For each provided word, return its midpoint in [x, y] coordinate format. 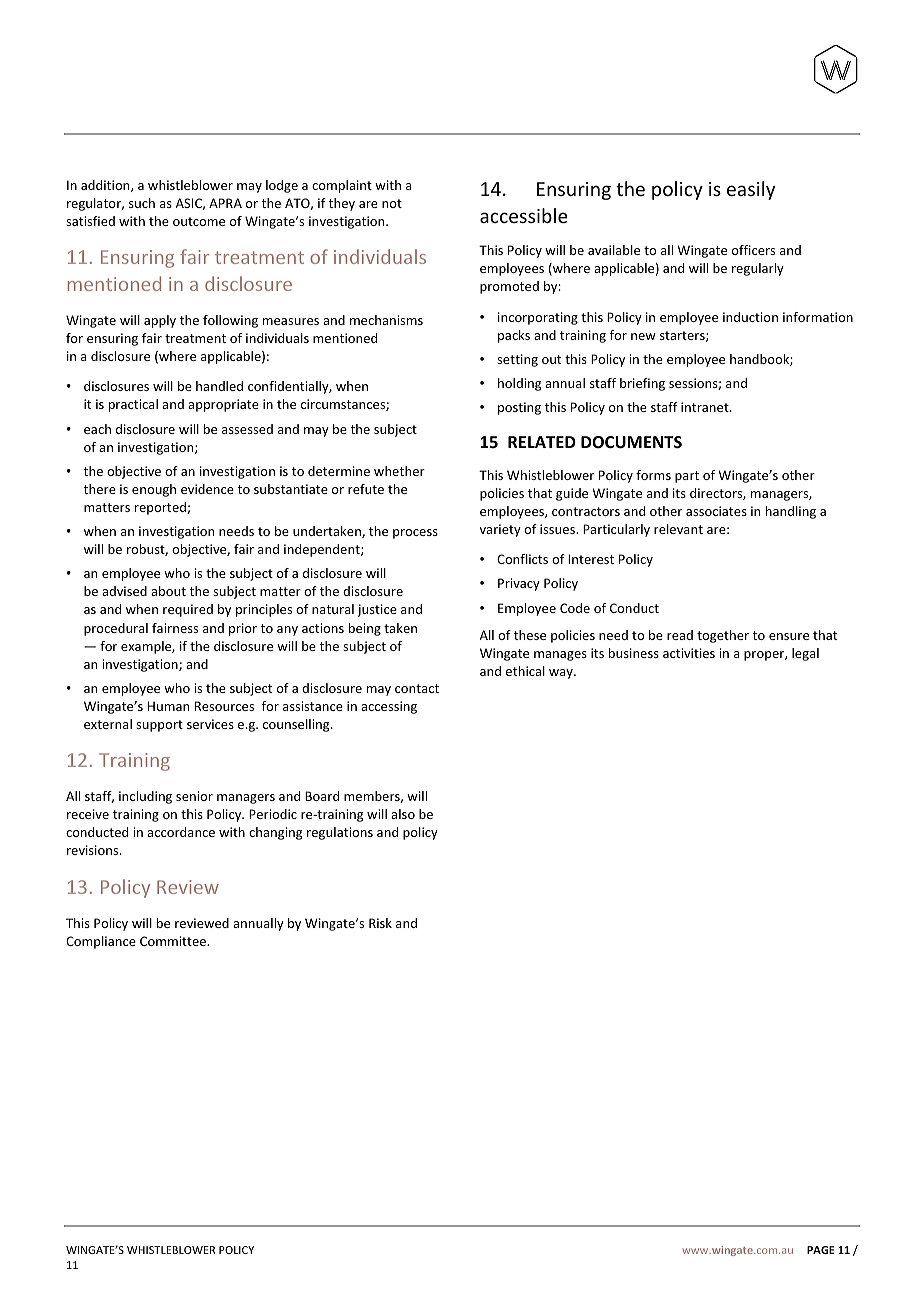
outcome [199, 221]
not [392, 203]
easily [751, 190]
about [168, 591]
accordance [181, 832]
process [415, 534]
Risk [380, 923]
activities [689, 653]
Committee [174, 941]
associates [716, 511]
